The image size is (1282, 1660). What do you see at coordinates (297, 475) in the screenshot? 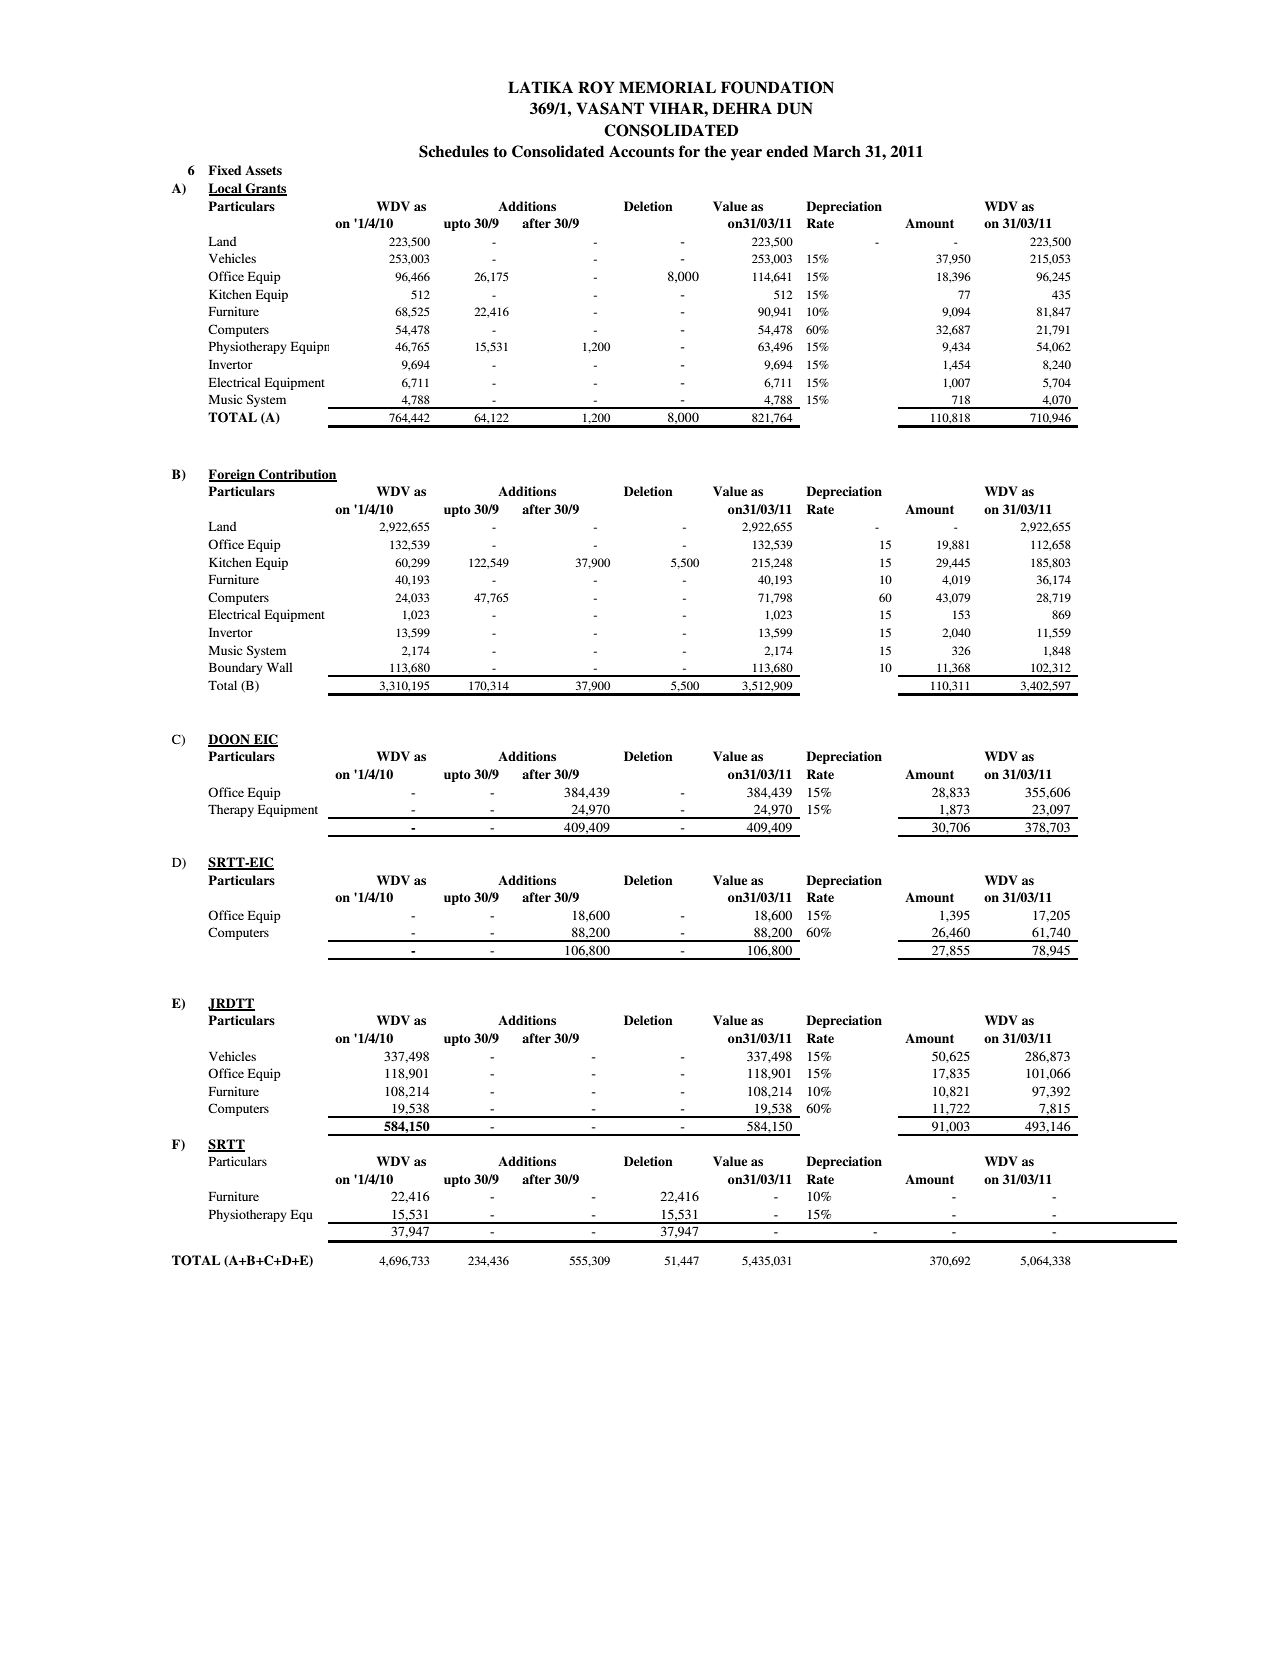
I see `Contribution` at bounding box center [297, 475].
